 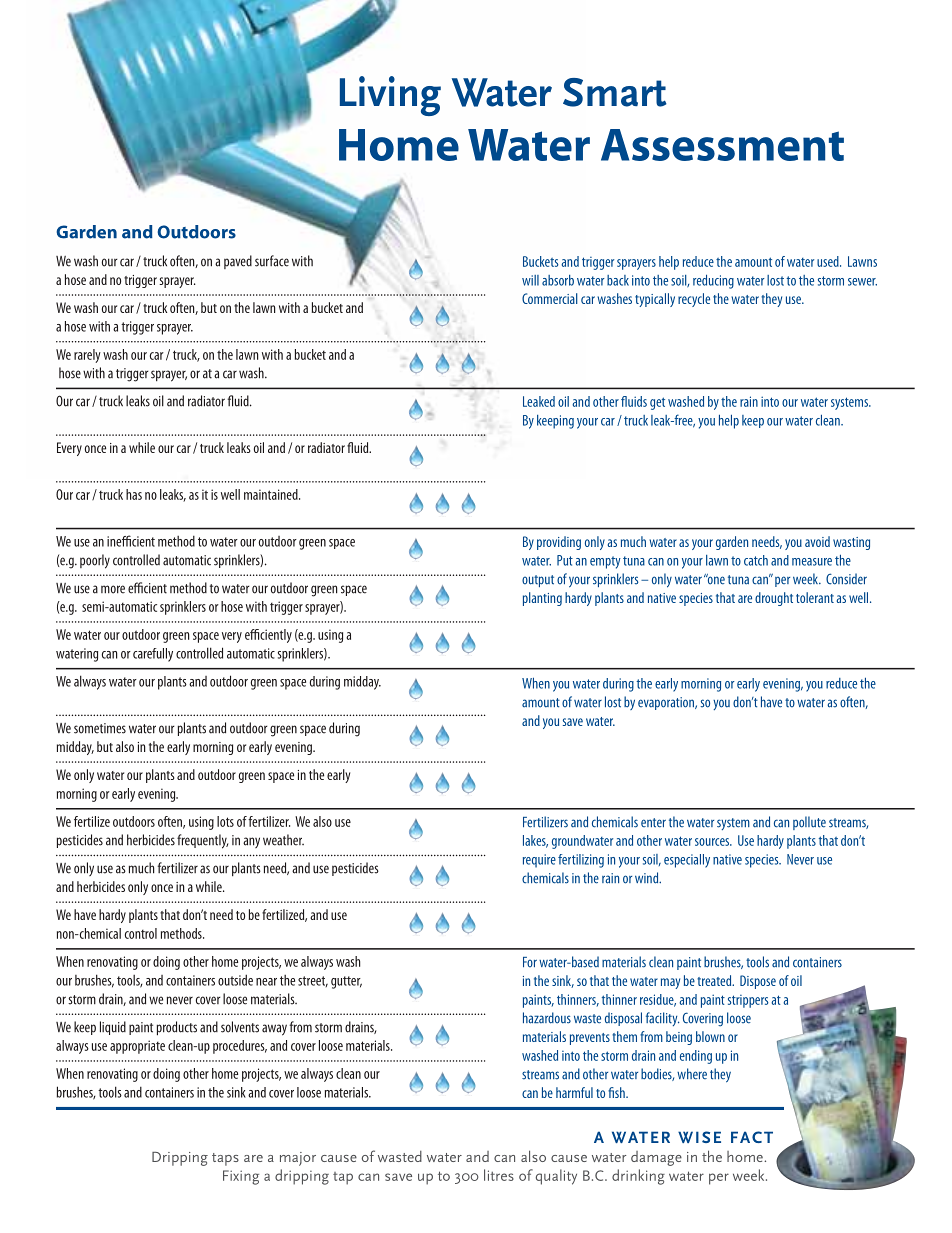 What do you see at coordinates (499, 1175) in the document?
I see `litres` at bounding box center [499, 1175].
